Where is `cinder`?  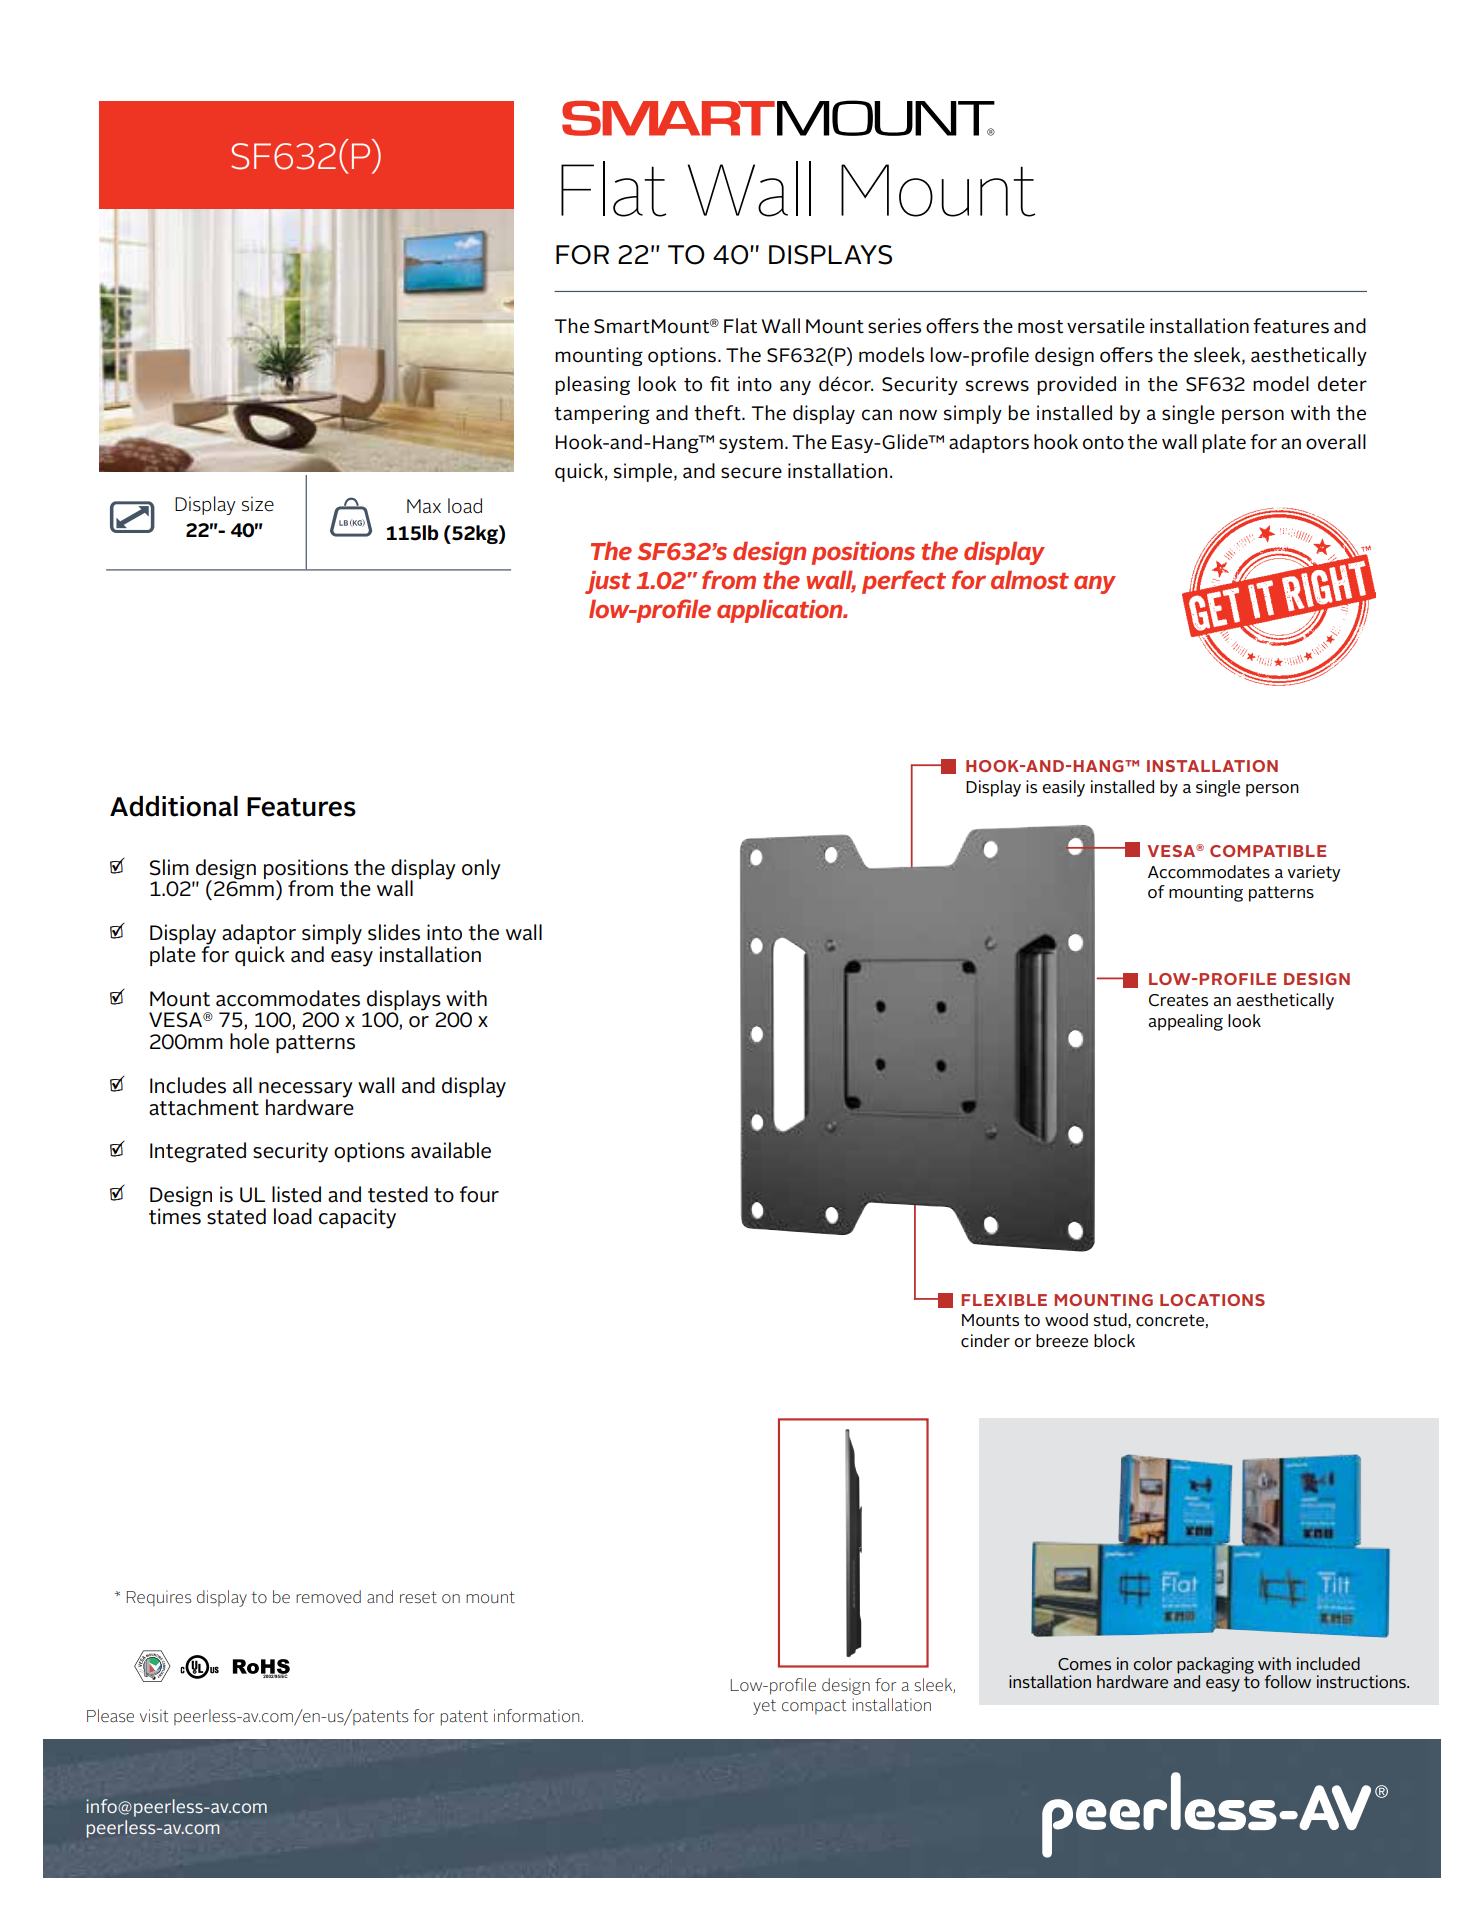 cinder is located at coordinates (985, 1341).
